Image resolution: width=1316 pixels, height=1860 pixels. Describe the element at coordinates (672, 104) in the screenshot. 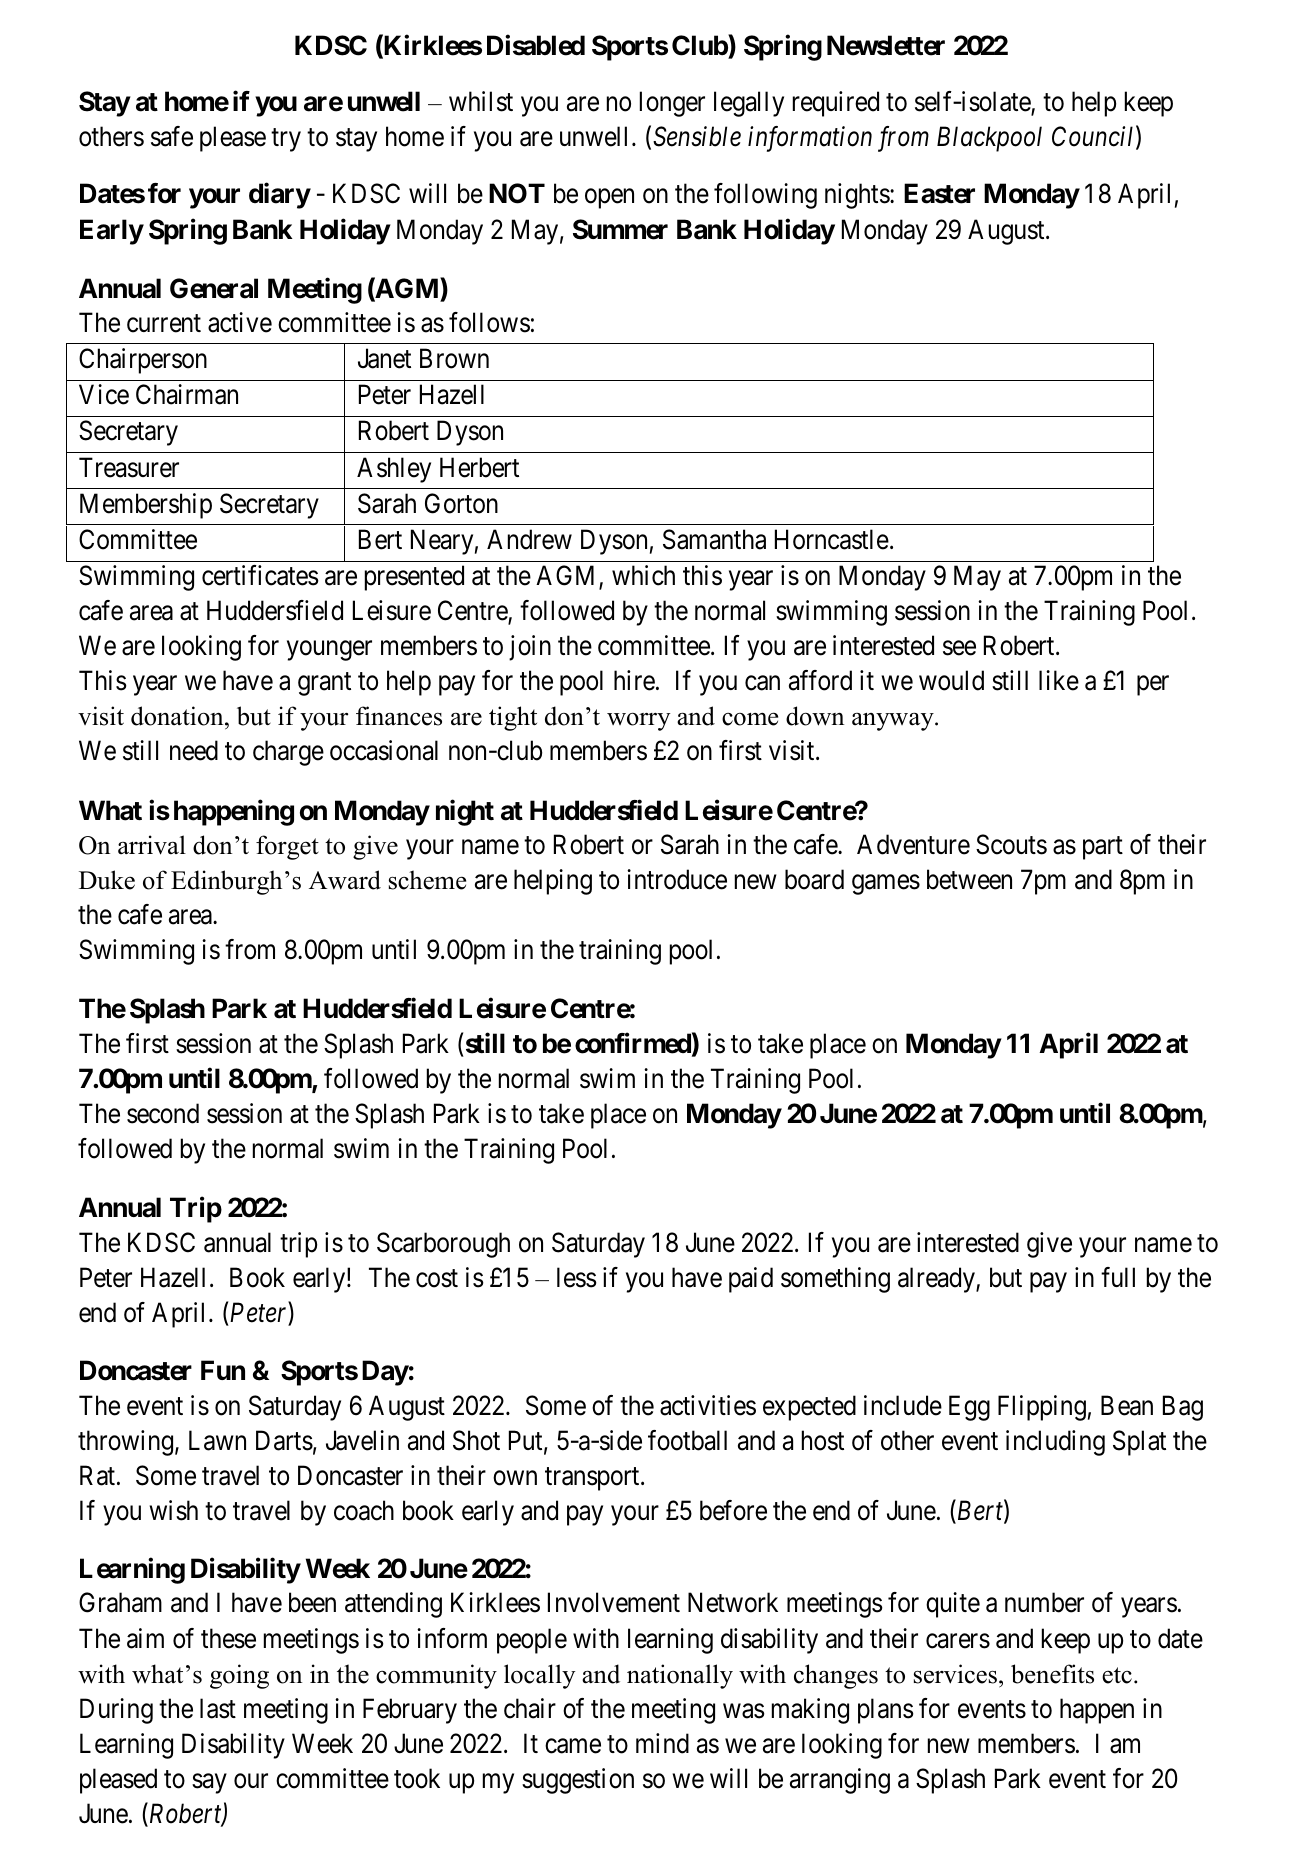

I see `longer` at that location.
